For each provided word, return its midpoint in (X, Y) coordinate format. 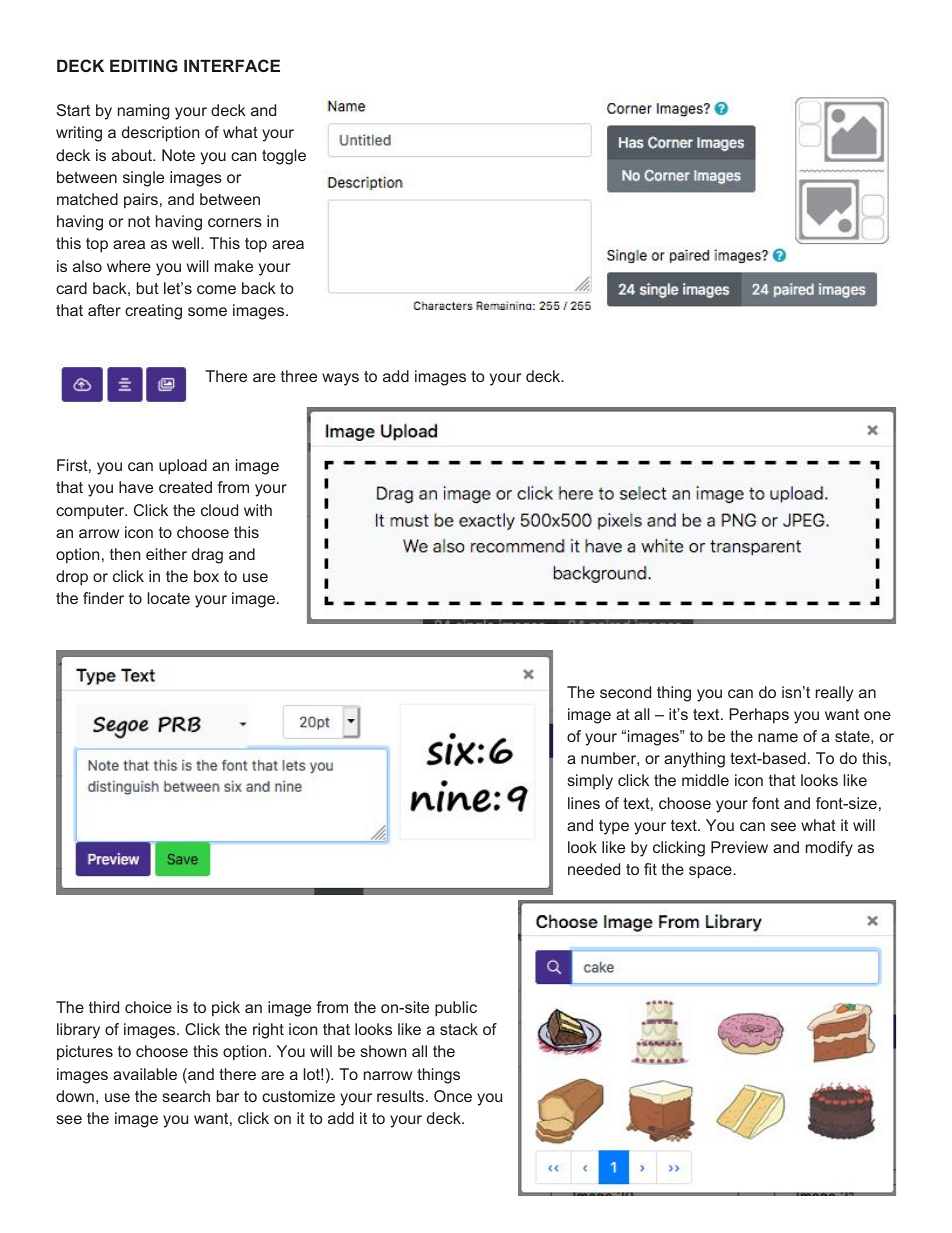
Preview (739, 847)
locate (169, 598)
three (299, 376)
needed (594, 869)
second (625, 692)
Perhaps (759, 716)
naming (144, 112)
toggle (284, 157)
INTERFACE (232, 65)
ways (340, 379)
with (258, 510)
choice (148, 1007)
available (145, 1074)
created (185, 487)
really (834, 694)
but (148, 288)
